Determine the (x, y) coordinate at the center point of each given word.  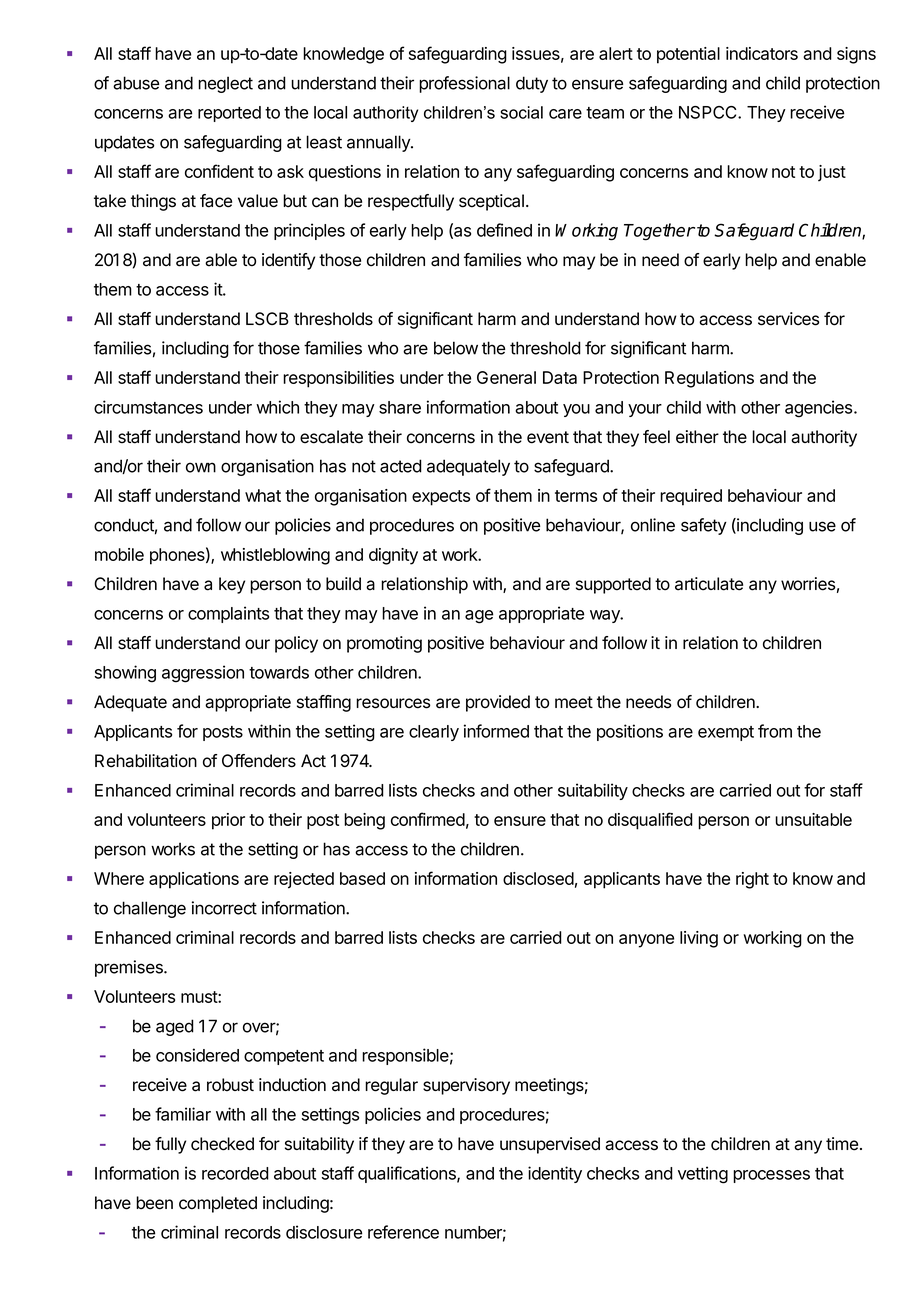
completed (218, 1204)
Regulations (709, 379)
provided (498, 703)
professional (464, 84)
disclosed (538, 878)
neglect (225, 84)
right (752, 880)
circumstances (148, 407)
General (506, 377)
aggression (203, 674)
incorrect (224, 908)
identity (555, 1174)
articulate (709, 584)
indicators (762, 53)
